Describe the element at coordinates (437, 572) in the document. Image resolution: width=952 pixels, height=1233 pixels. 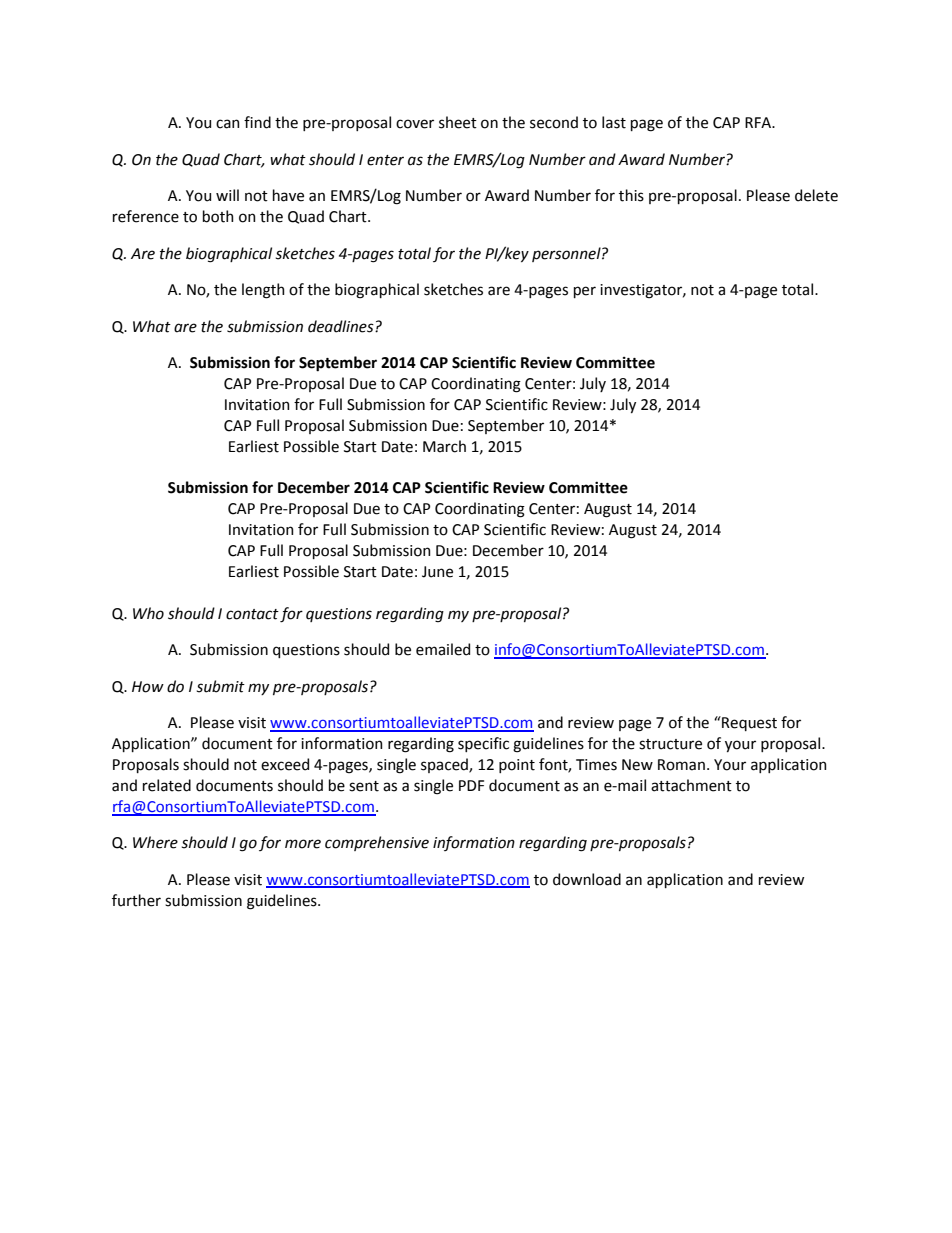
I see `June` at that location.
